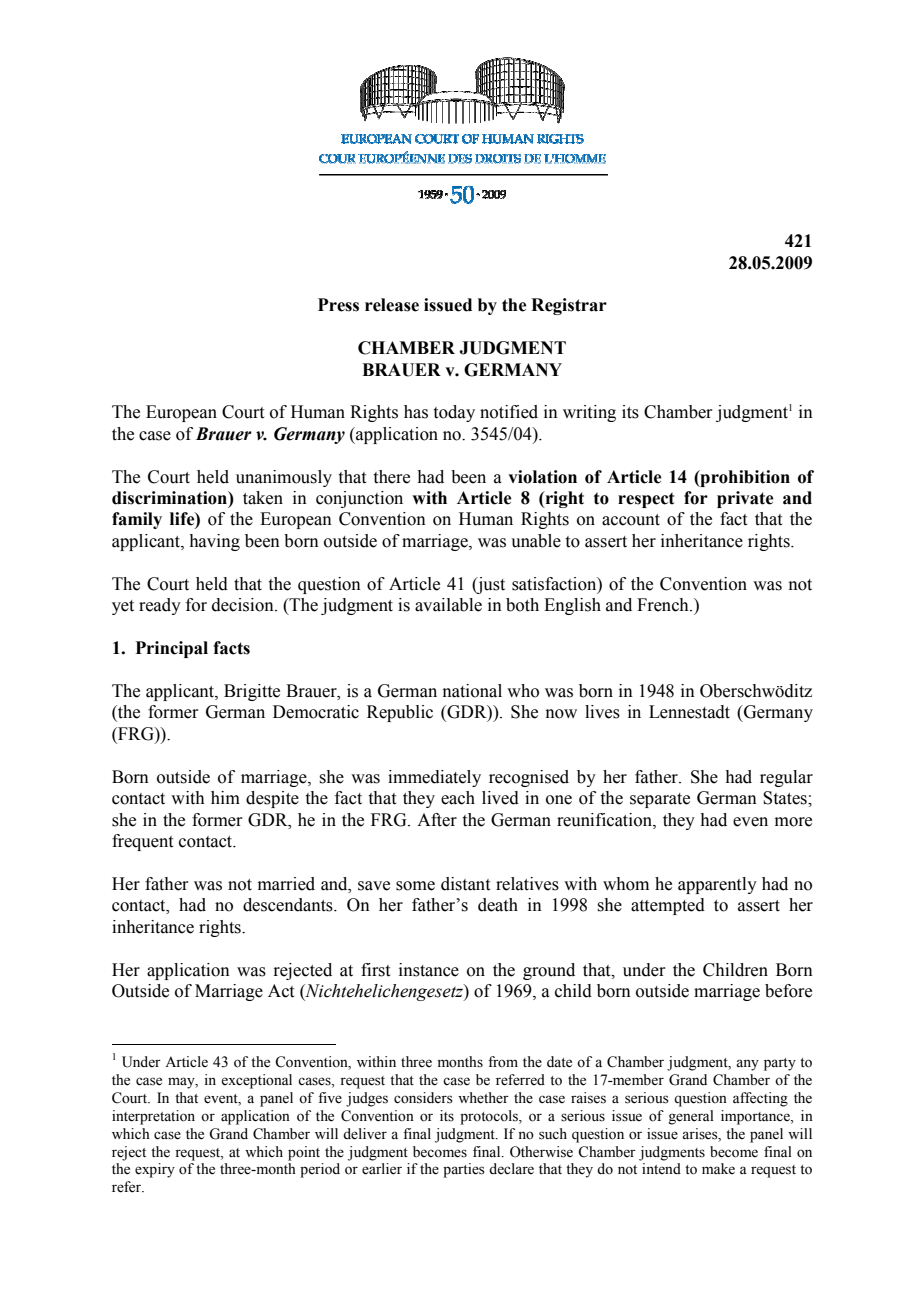  Describe the element at coordinates (155, 1170) in the screenshot. I see `expiry` at that location.
